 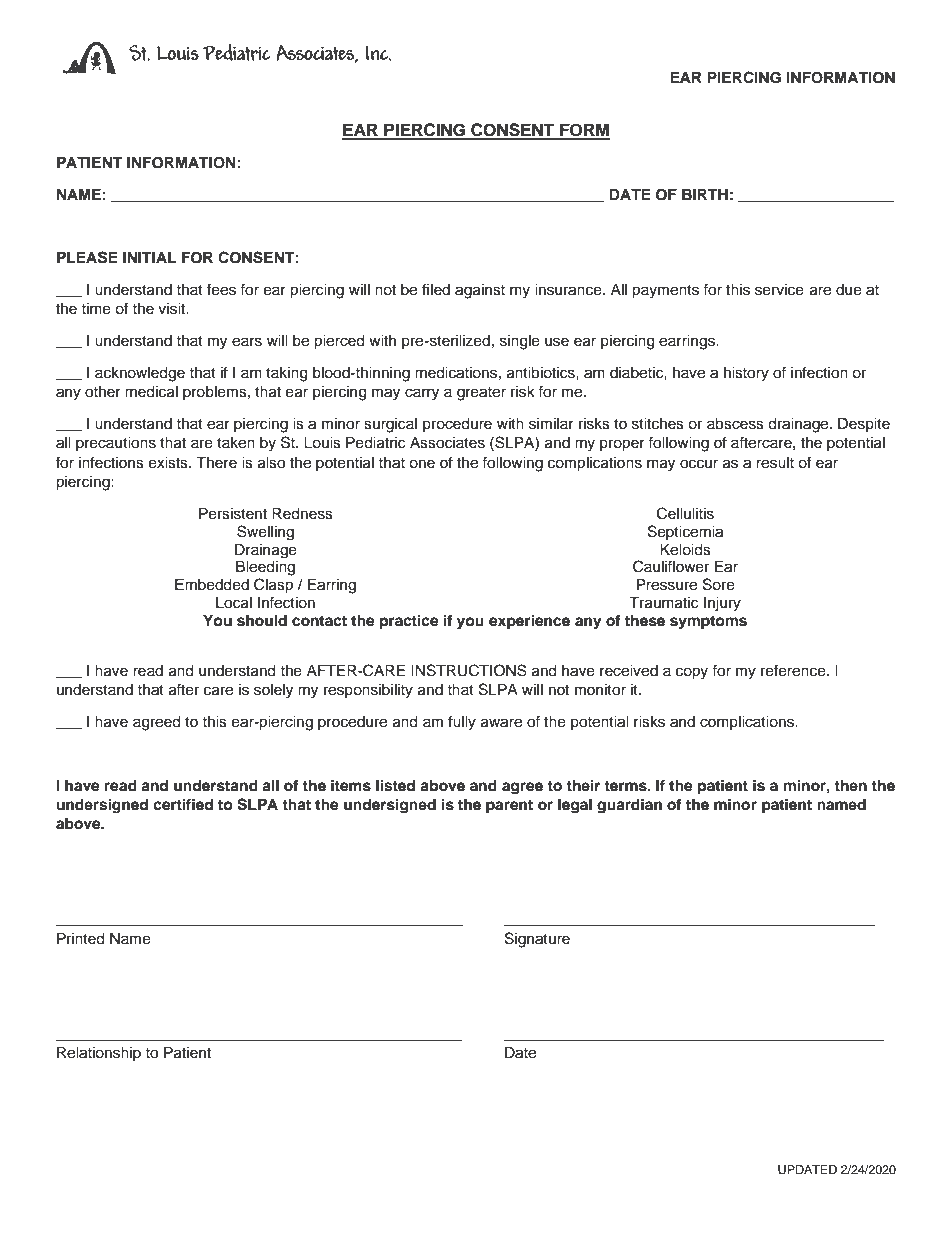 I want to click on Relationship, so click(x=99, y=1054).
